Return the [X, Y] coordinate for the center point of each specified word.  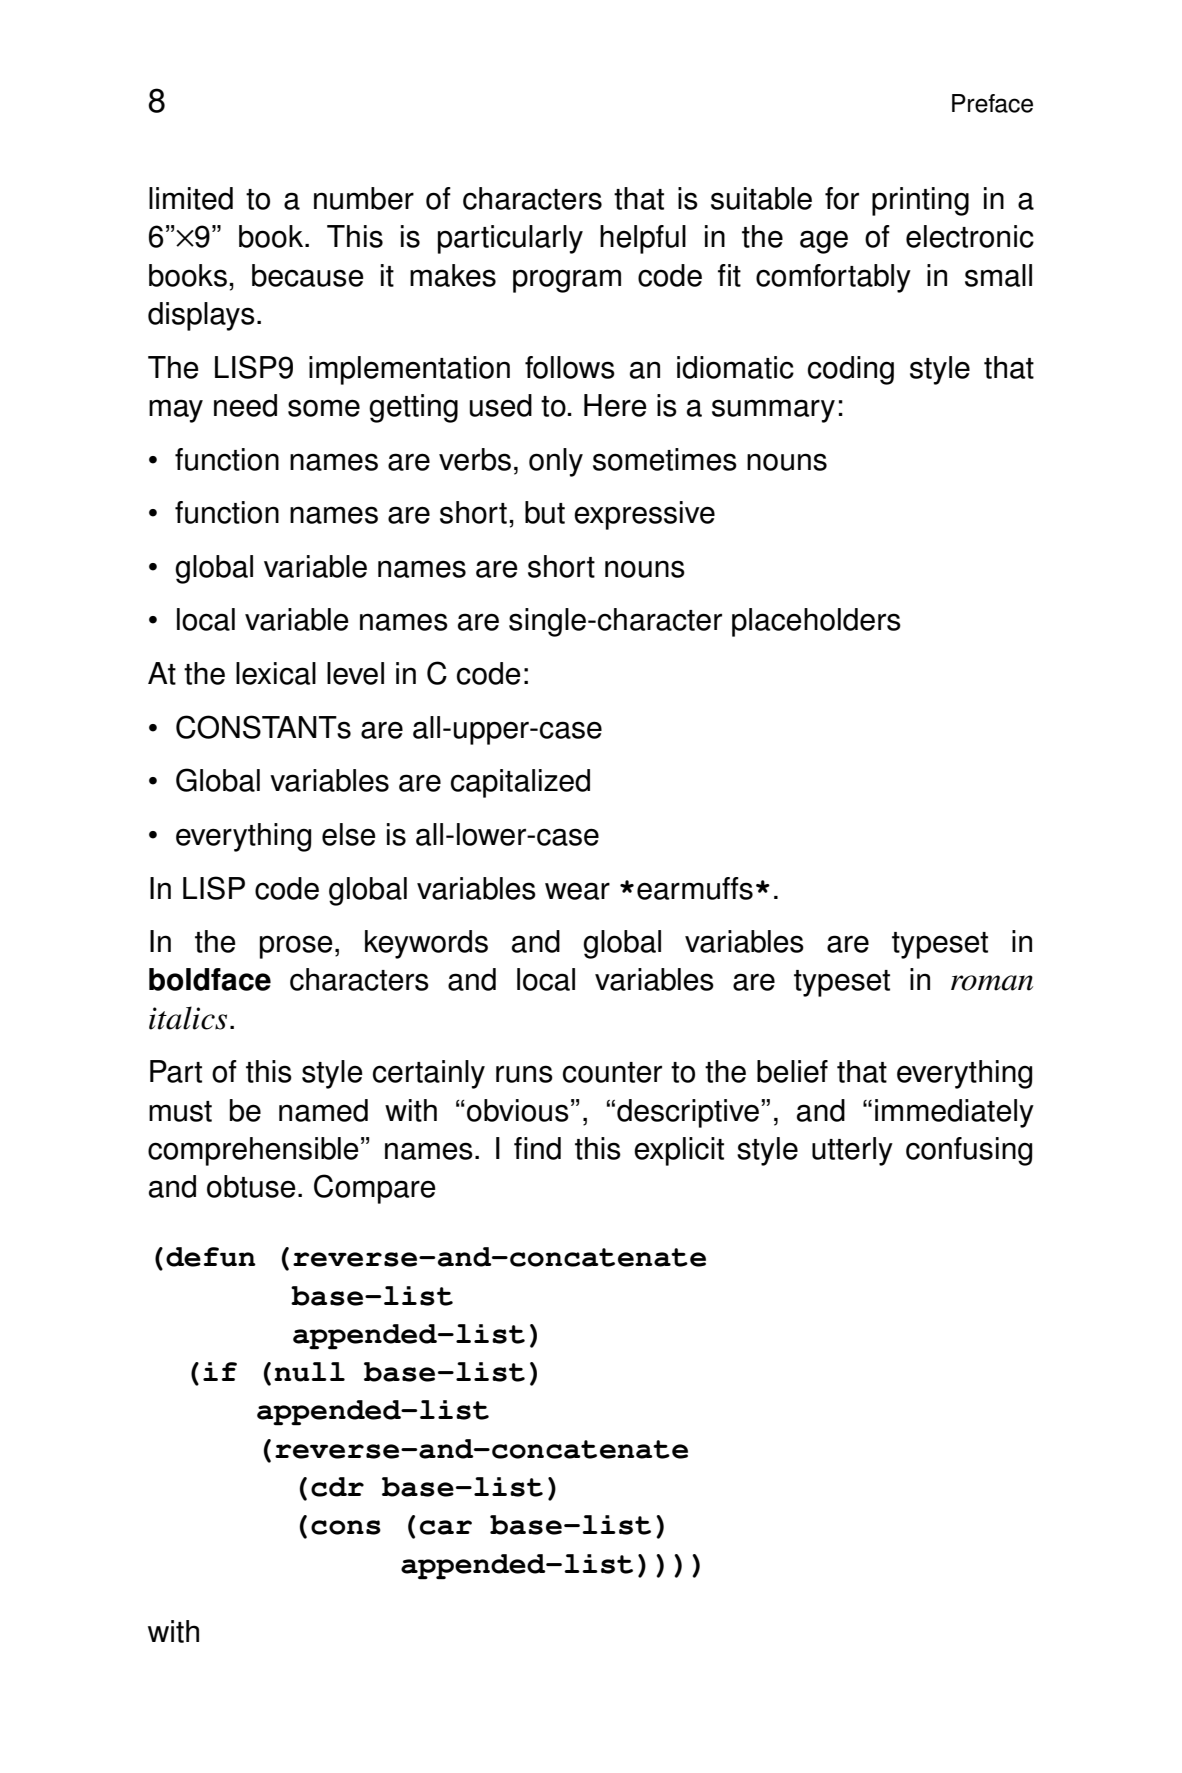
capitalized [520, 783]
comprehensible [253, 1151]
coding [851, 370]
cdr [337, 1487]
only [556, 462]
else [349, 834]
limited [191, 198]
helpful [643, 239]
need [245, 405]
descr [653, 1110]
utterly [852, 1151]
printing [920, 201]
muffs [717, 888]
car [446, 1527]
